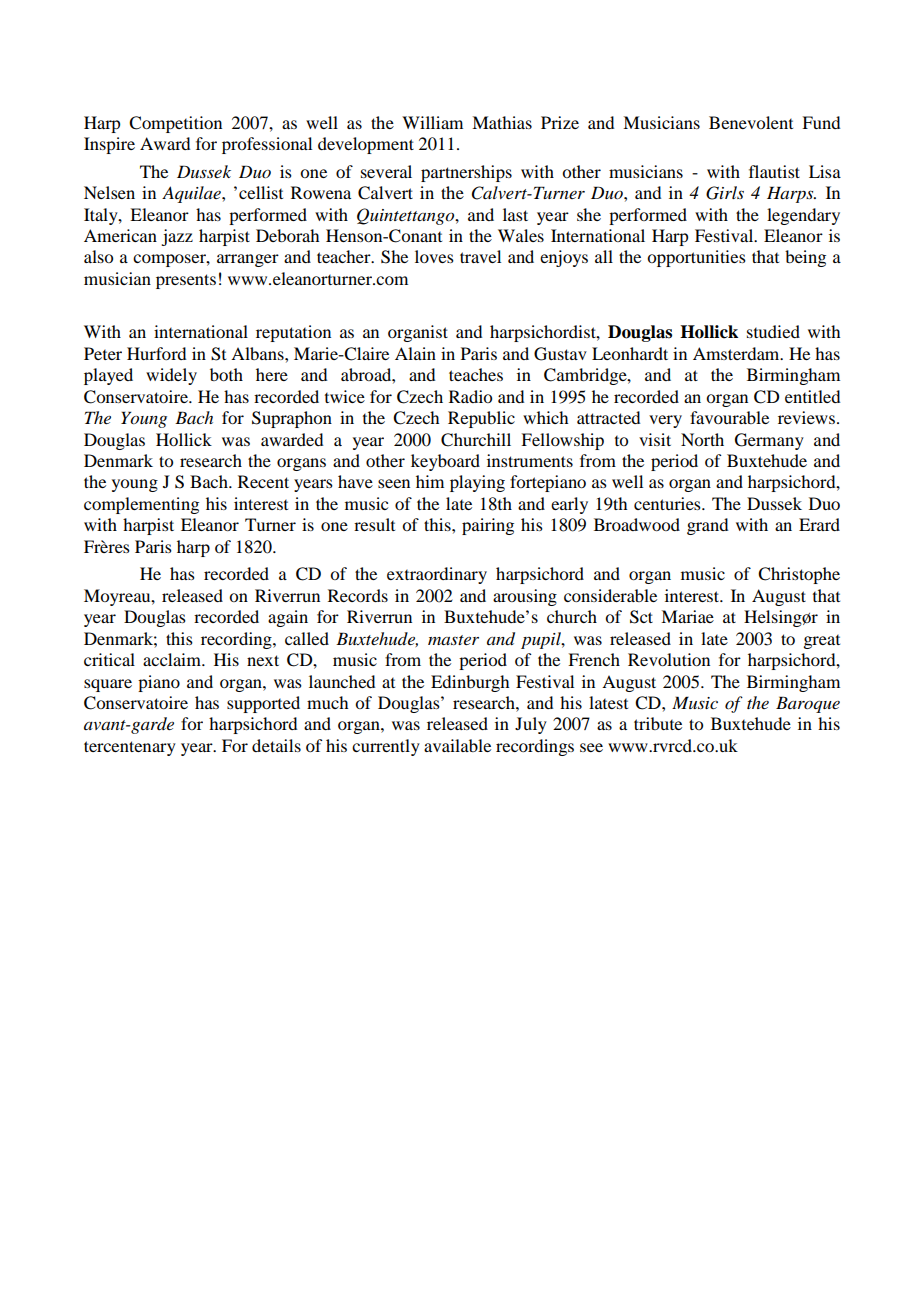  Describe the element at coordinates (263, 704) in the screenshot. I see `supported` at that location.
